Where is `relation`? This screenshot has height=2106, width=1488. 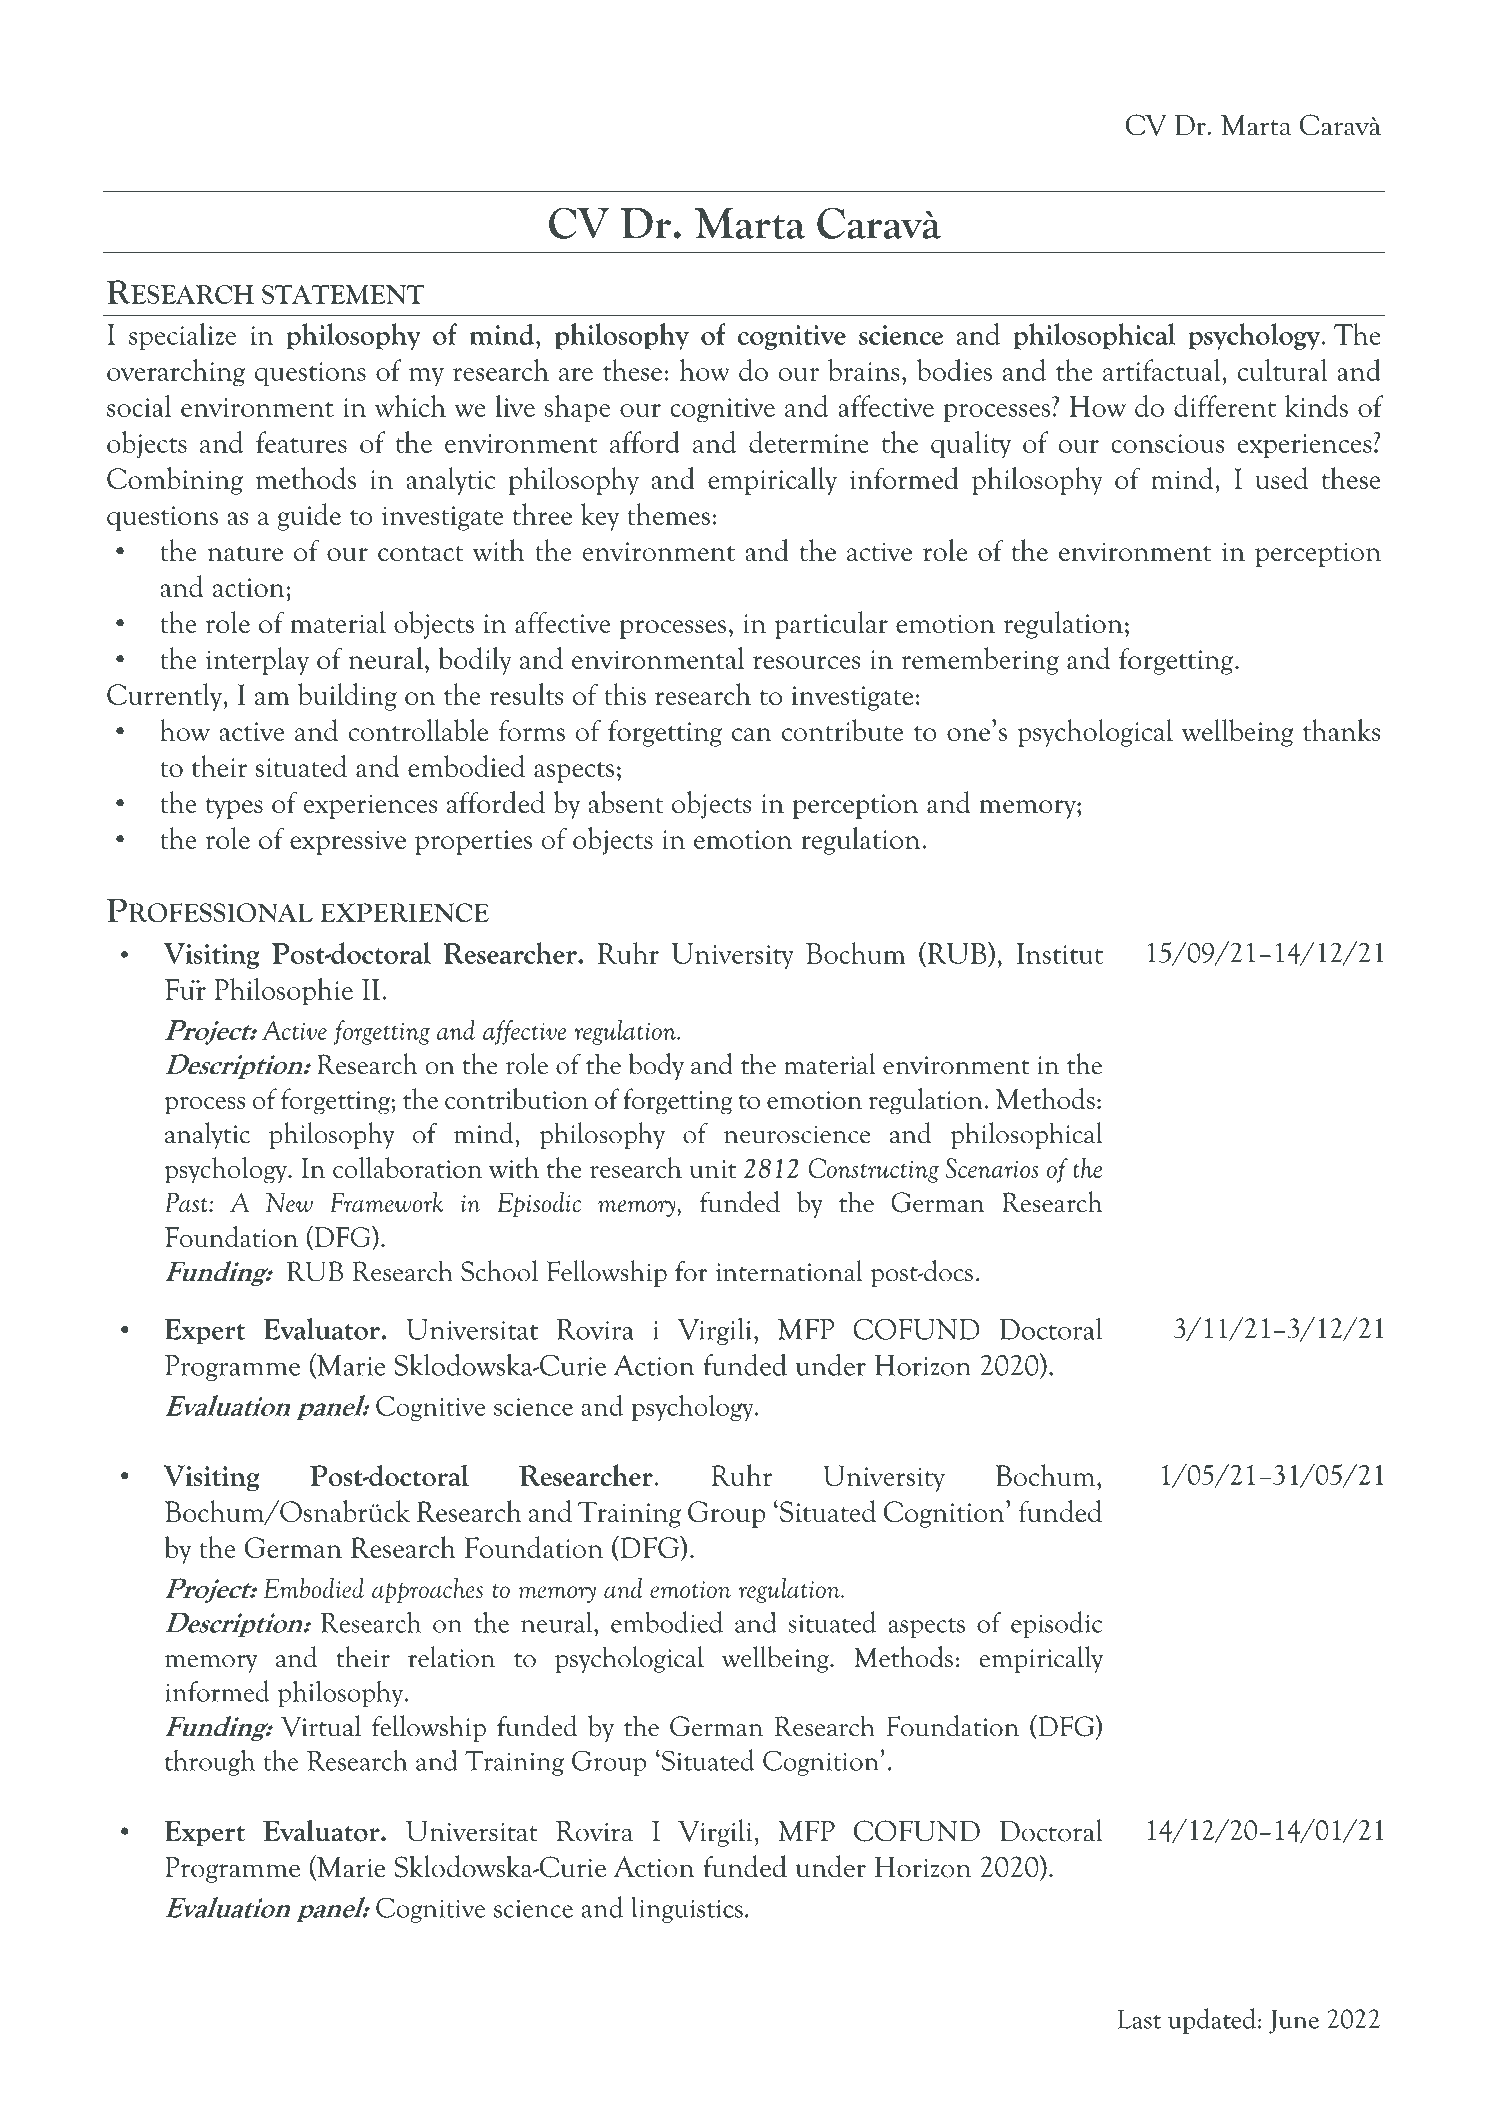 relation is located at coordinates (451, 1657).
